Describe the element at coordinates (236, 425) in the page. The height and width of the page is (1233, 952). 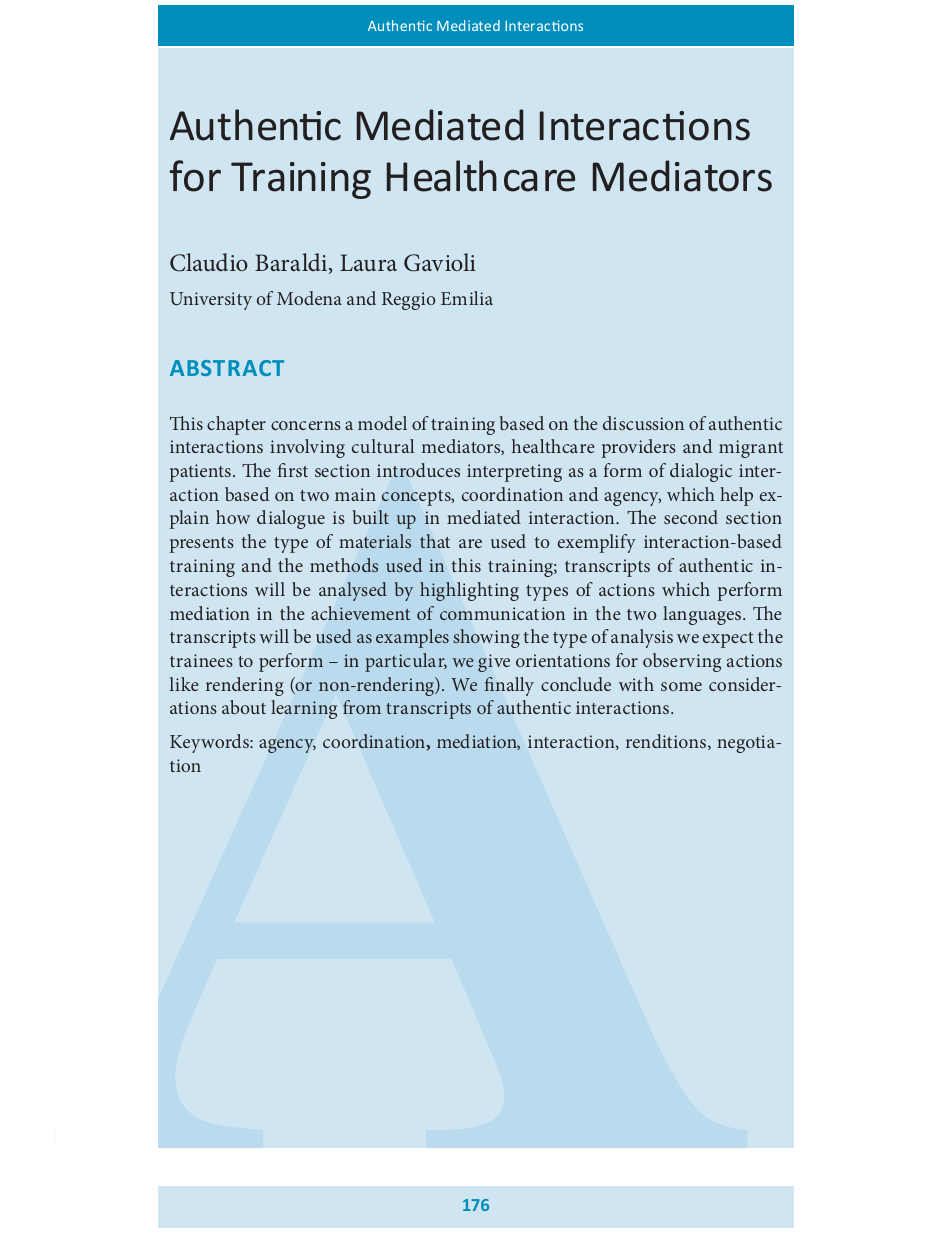
I see `chapter` at that location.
